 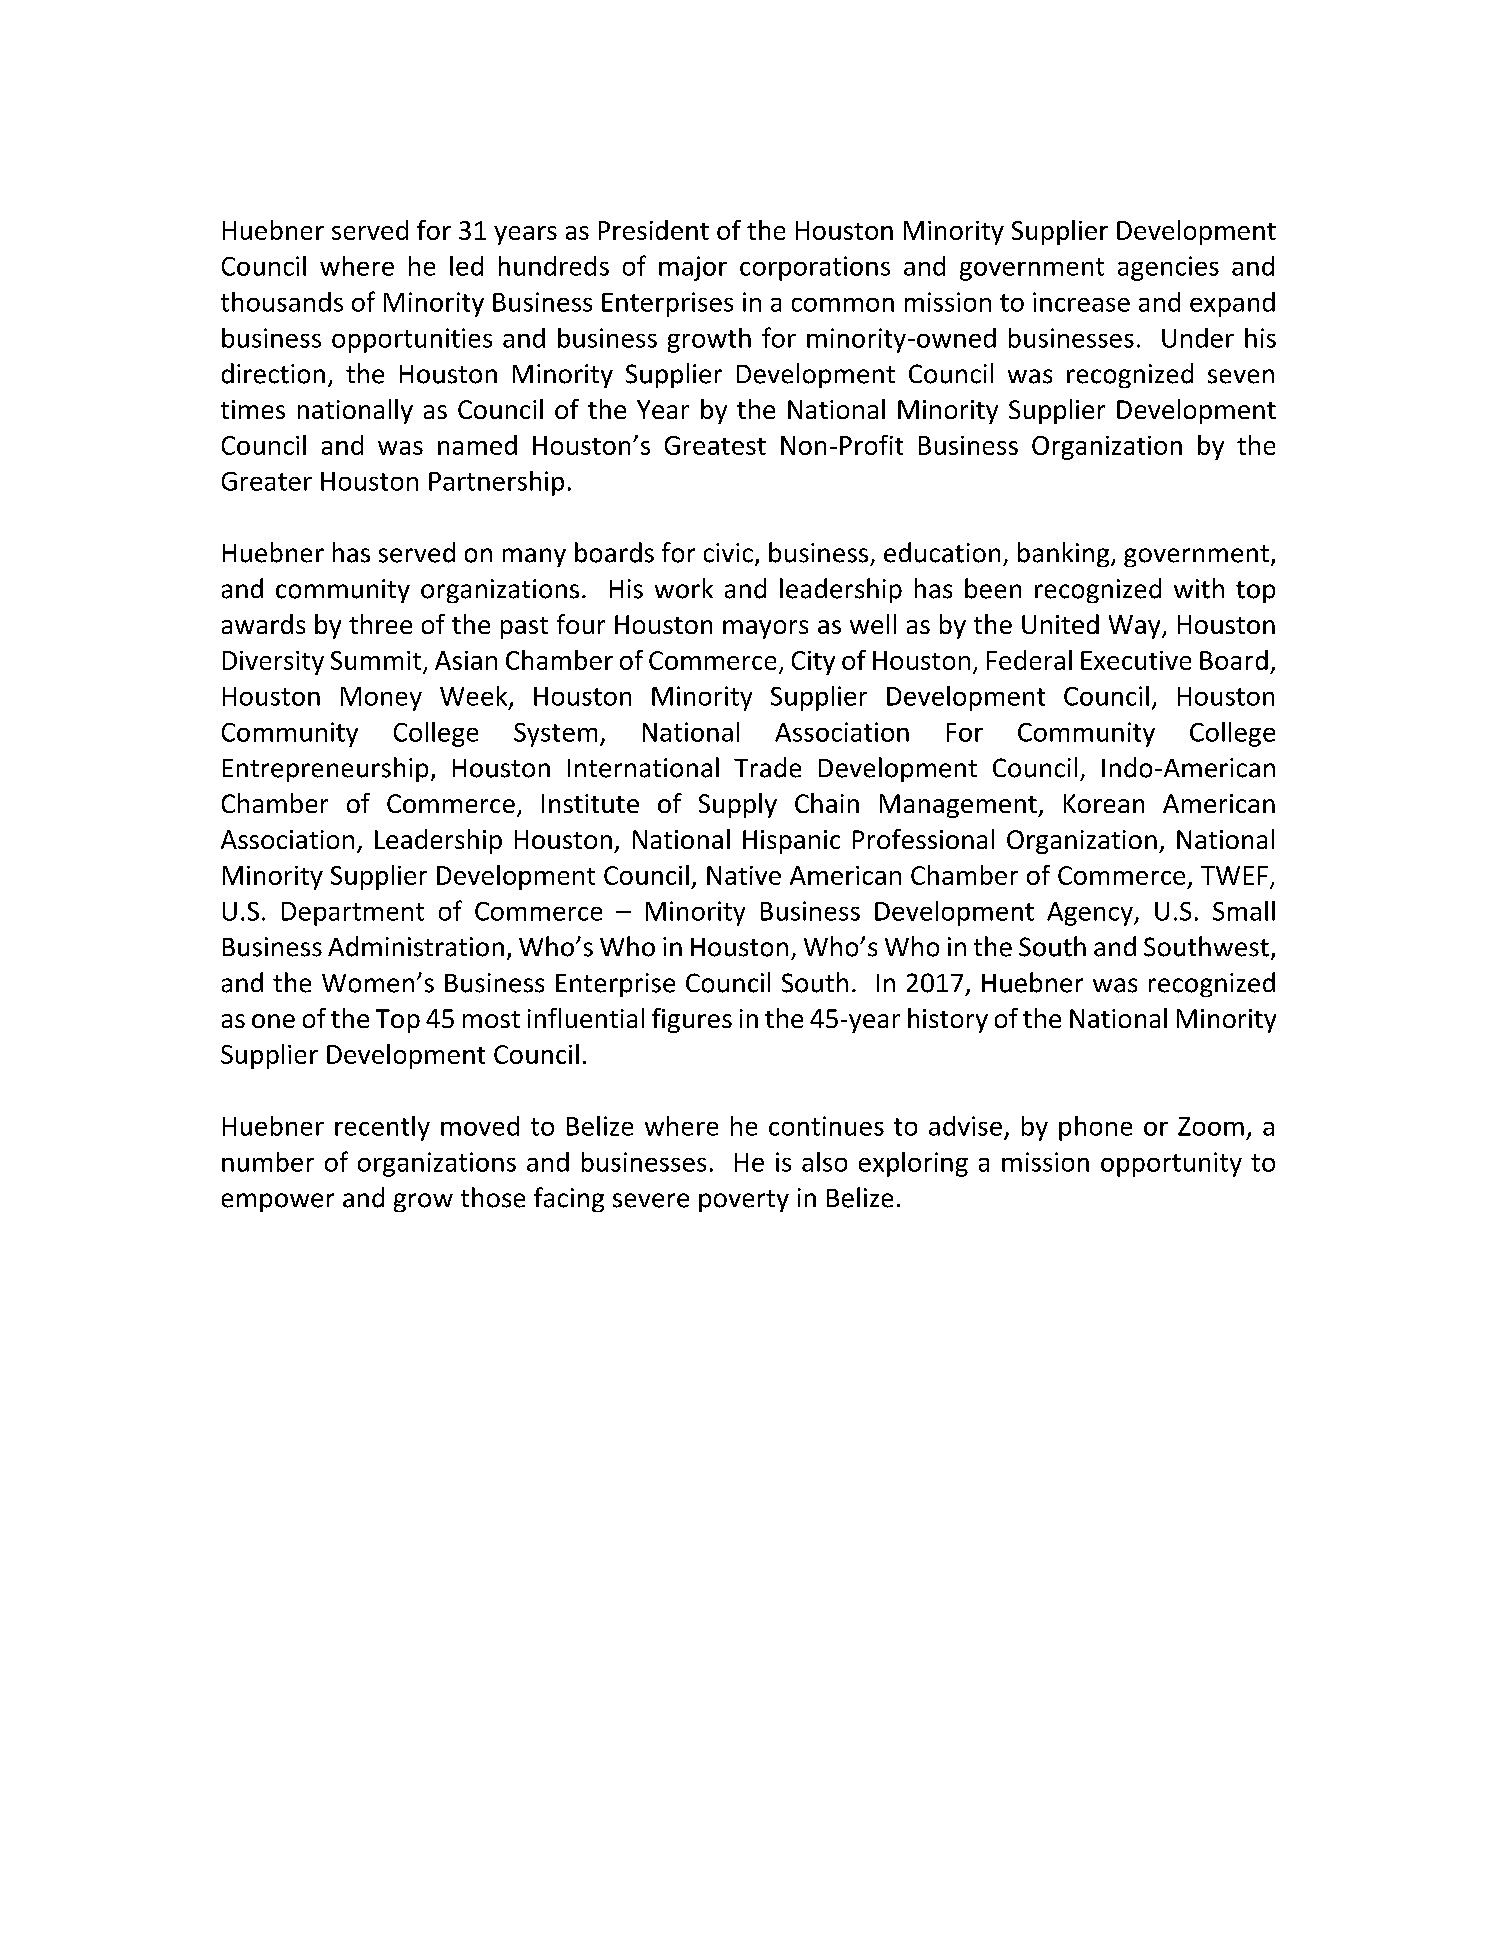 I want to click on Trade, so click(x=767, y=767).
